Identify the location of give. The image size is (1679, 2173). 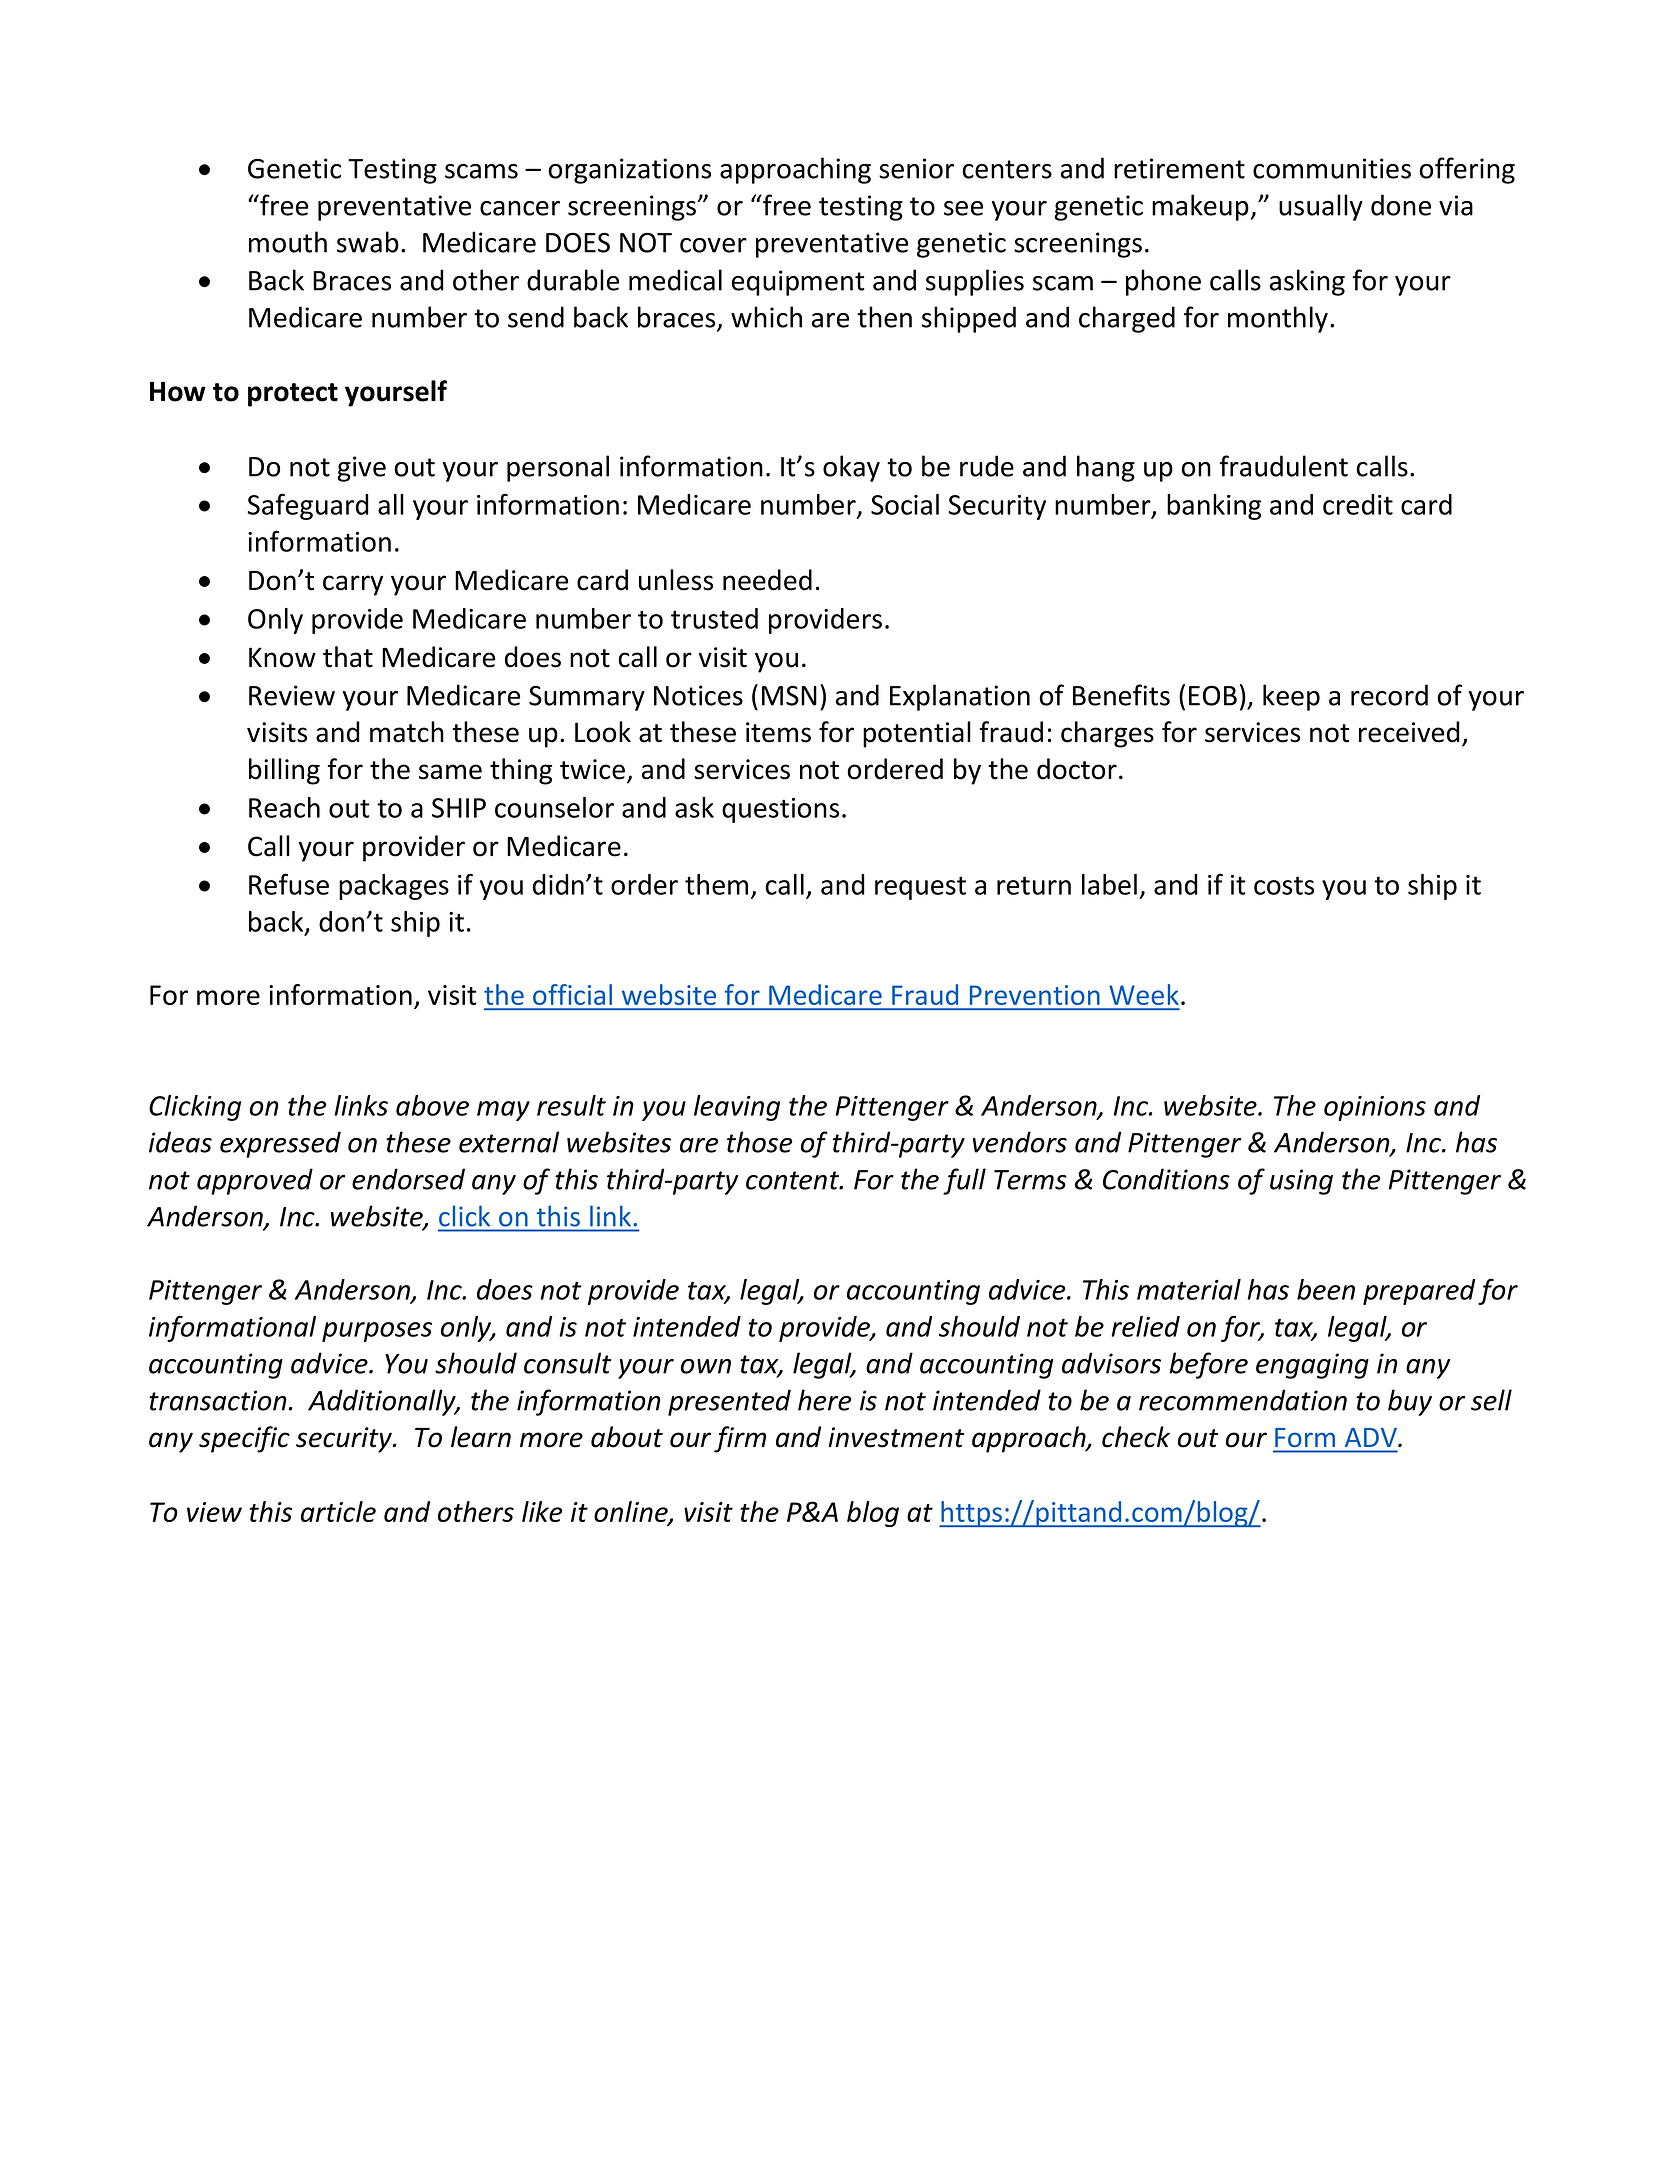
(361, 469).
